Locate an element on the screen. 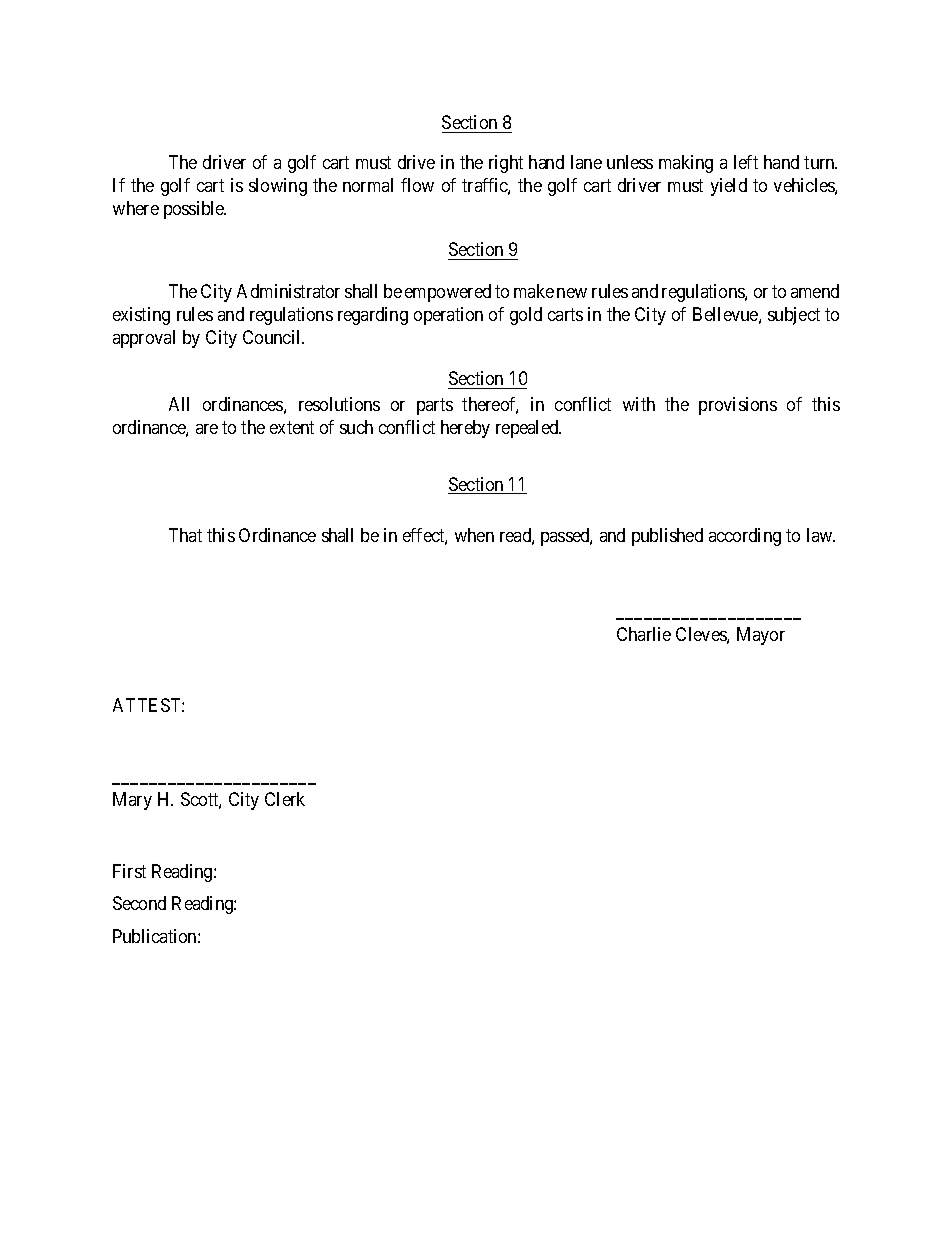 This screenshot has width=952, height=1233. Clerk is located at coordinates (285, 799).
